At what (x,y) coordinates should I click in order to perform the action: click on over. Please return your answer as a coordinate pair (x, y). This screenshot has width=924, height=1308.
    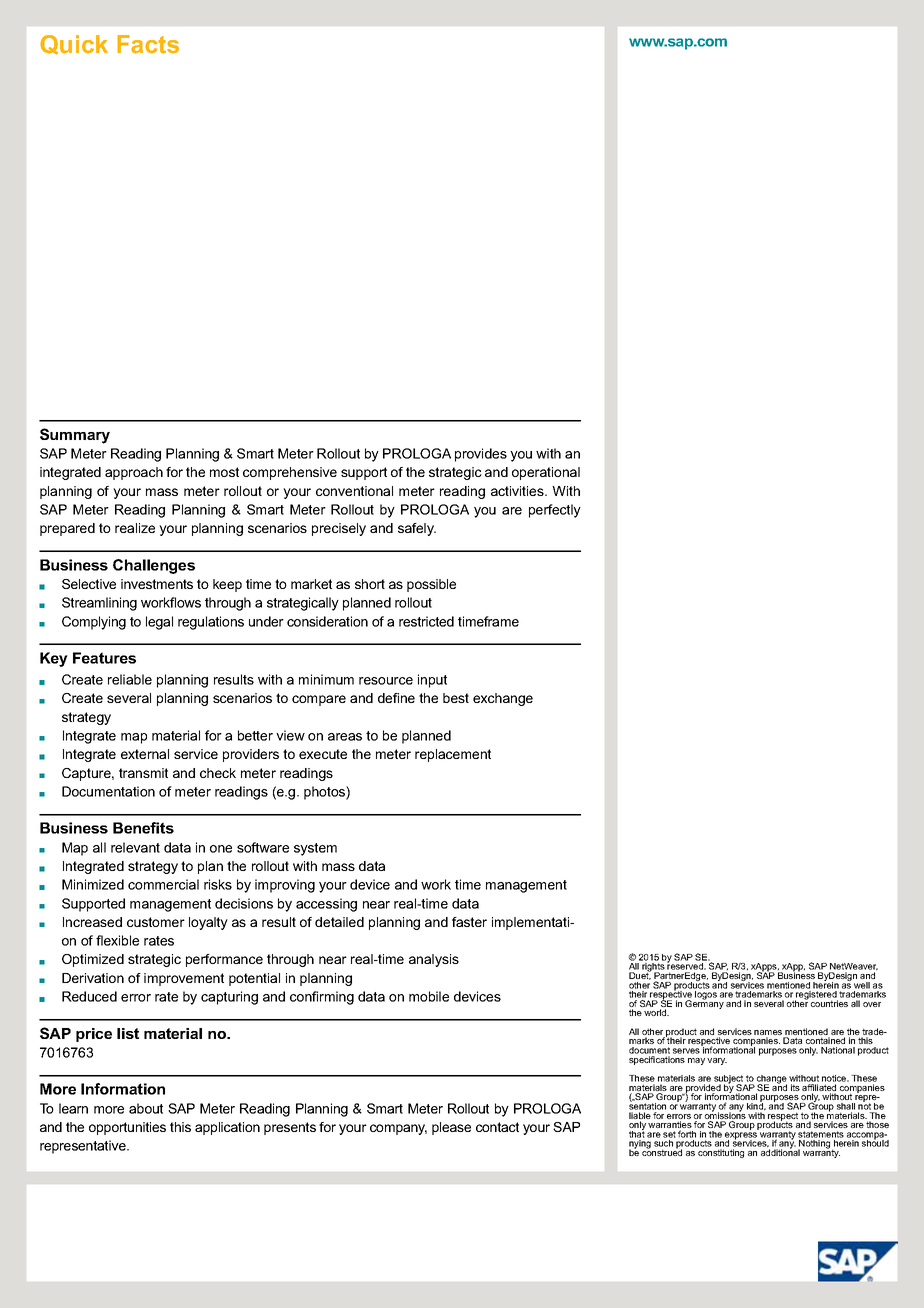
    Looking at the image, I should click on (872, 1004).
